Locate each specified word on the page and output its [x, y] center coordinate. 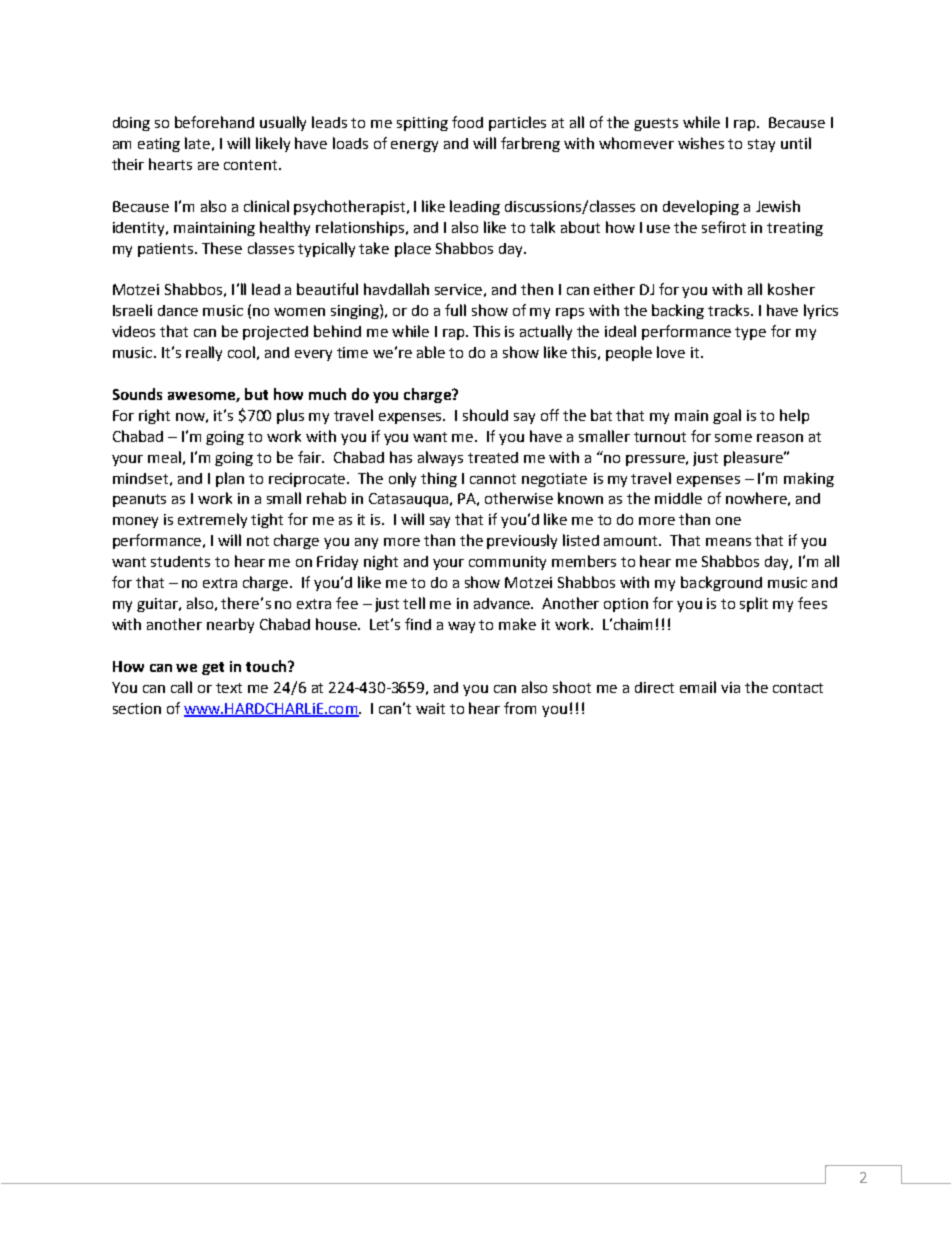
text [229, 688]
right [154, 416]
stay [761, 145]
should [485, 415]
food [467, 122]
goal [727, 416]
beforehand [214, 122]
